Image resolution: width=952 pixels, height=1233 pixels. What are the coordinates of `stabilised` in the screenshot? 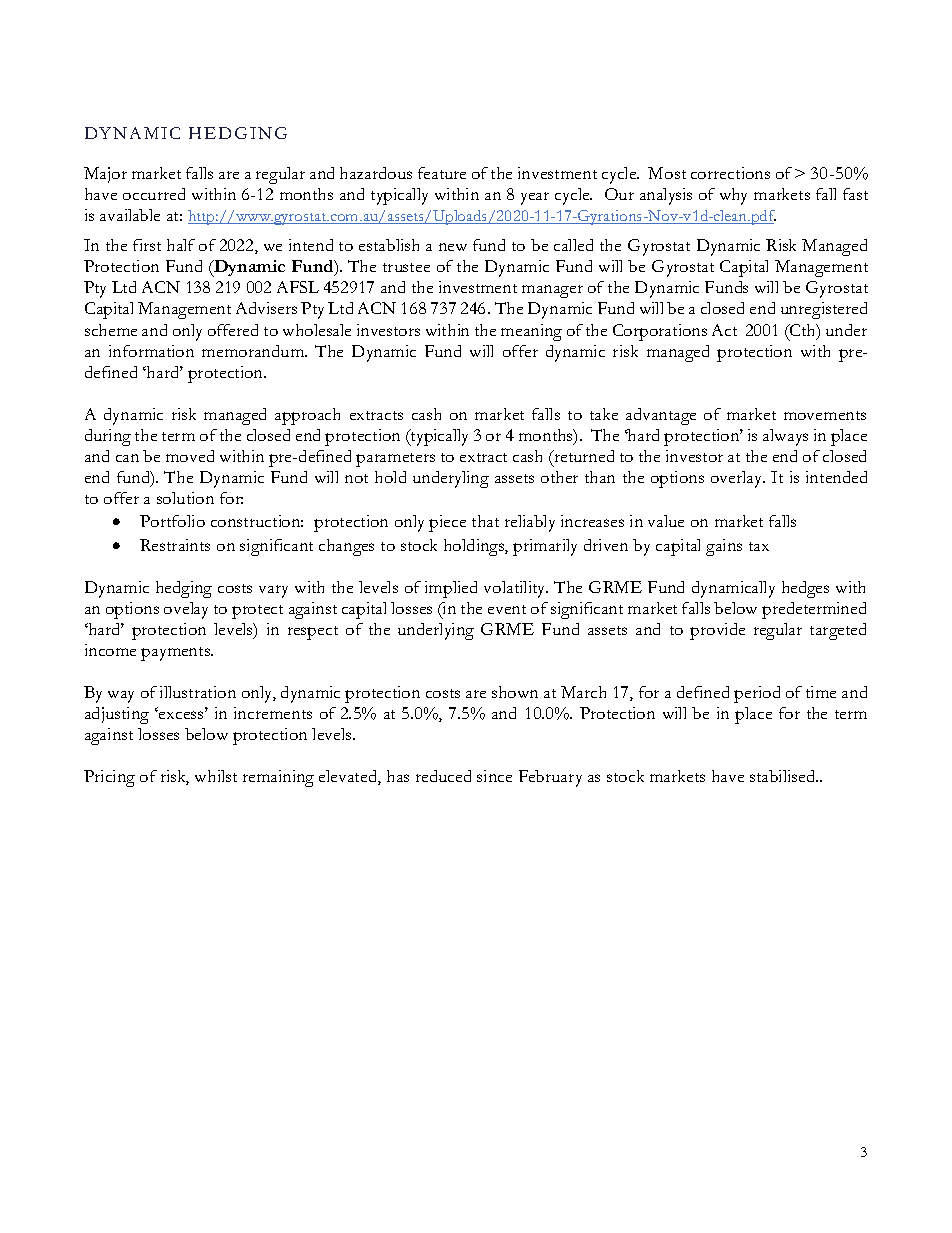 It's located at (784, 776).
